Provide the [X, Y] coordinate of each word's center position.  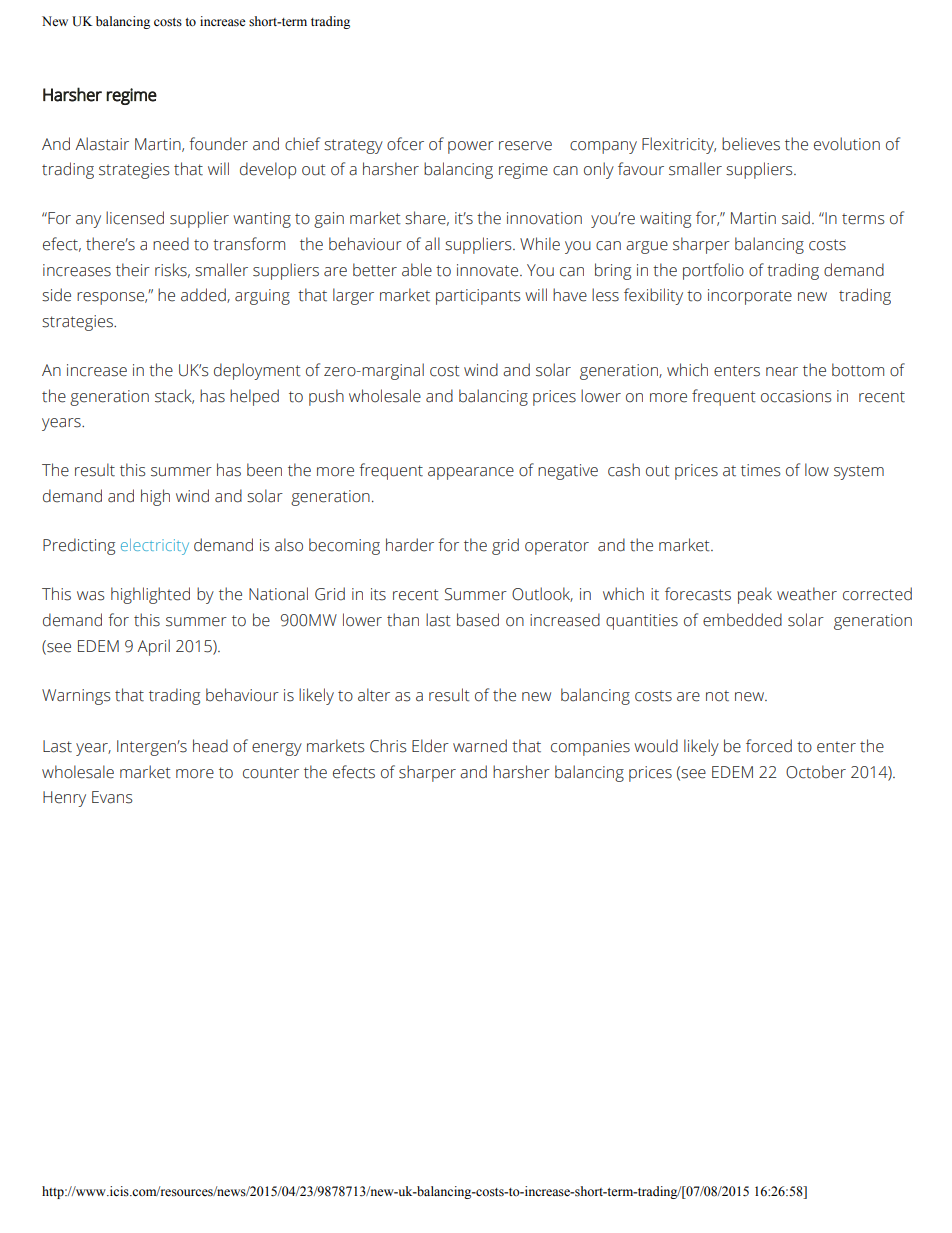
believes [751, 144]
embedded [742, 620]
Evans [112, 797]
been [264, 470]
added [204, 295]
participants [478, 297]
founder [218, 144]
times [761, 470]
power [471, 147]
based [478, 620]
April [153, 647]
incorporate [750, 297]
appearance [471, 473]
